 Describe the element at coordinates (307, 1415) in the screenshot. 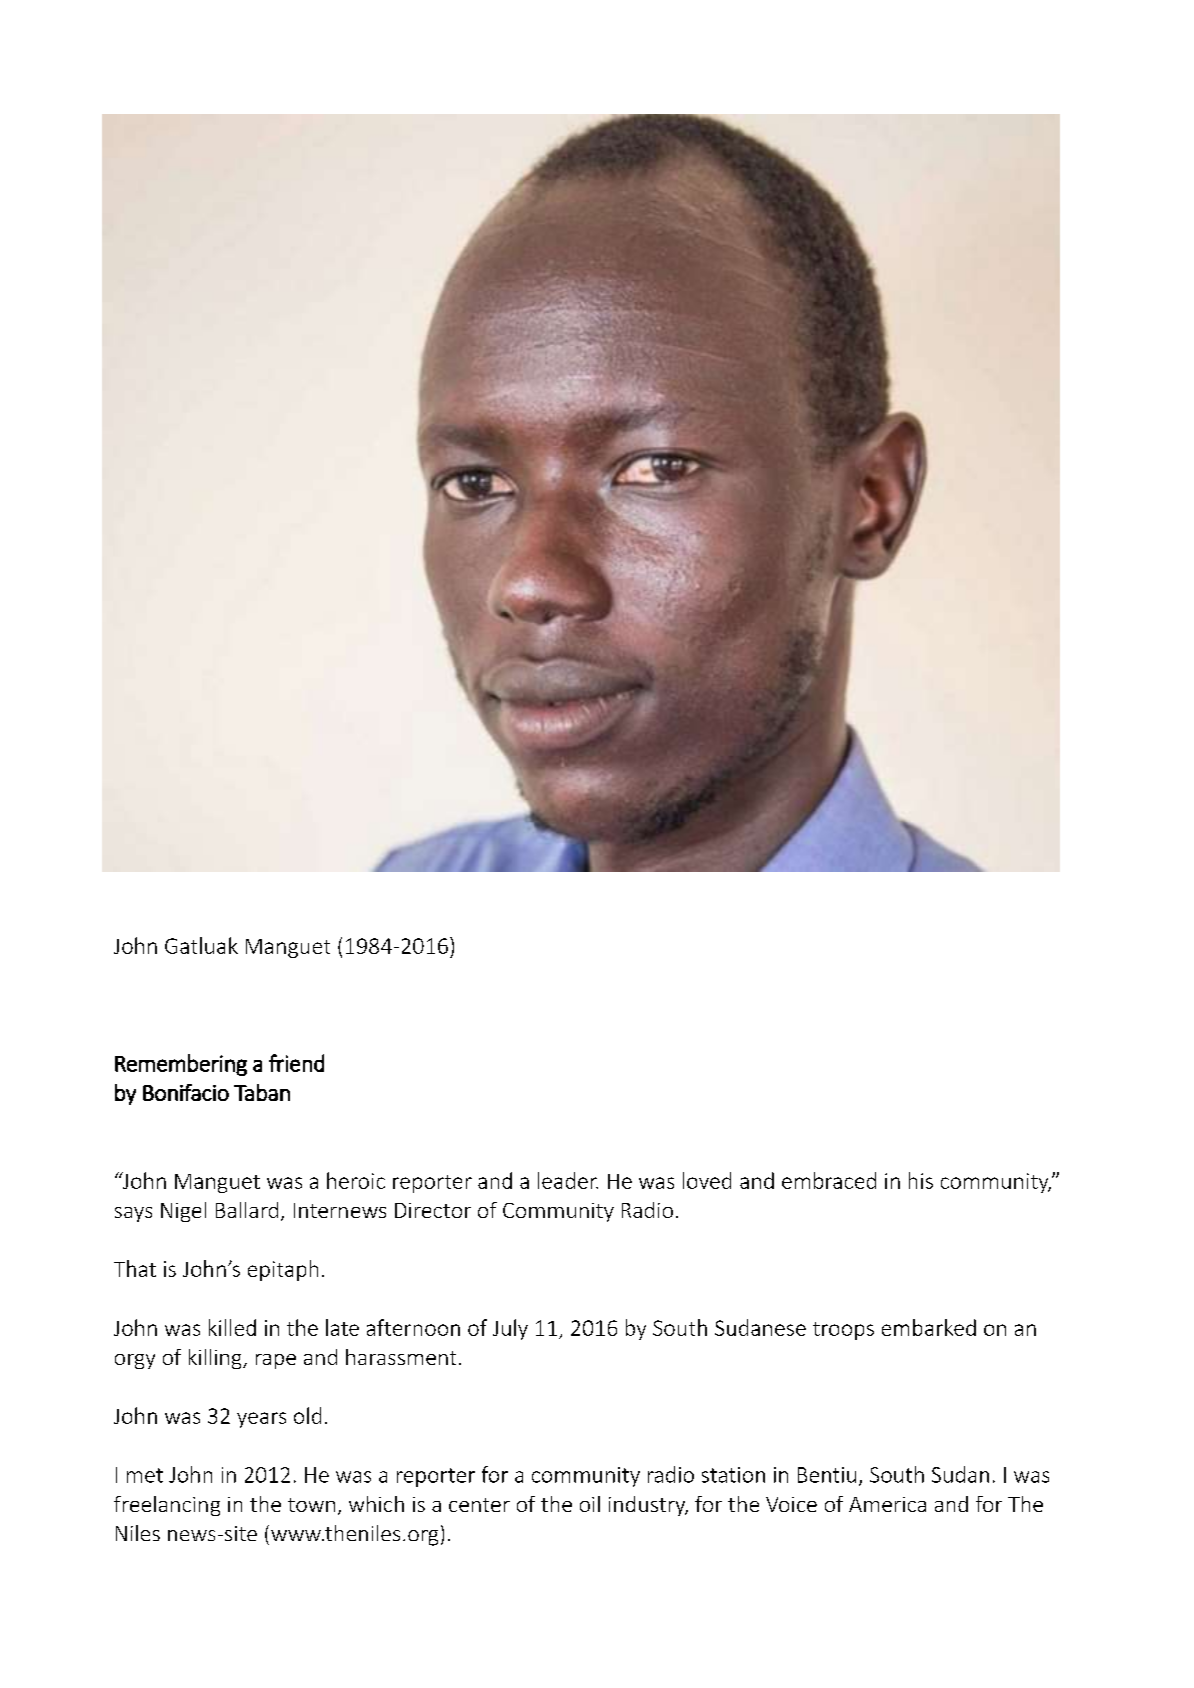

I see `old` at that location.
